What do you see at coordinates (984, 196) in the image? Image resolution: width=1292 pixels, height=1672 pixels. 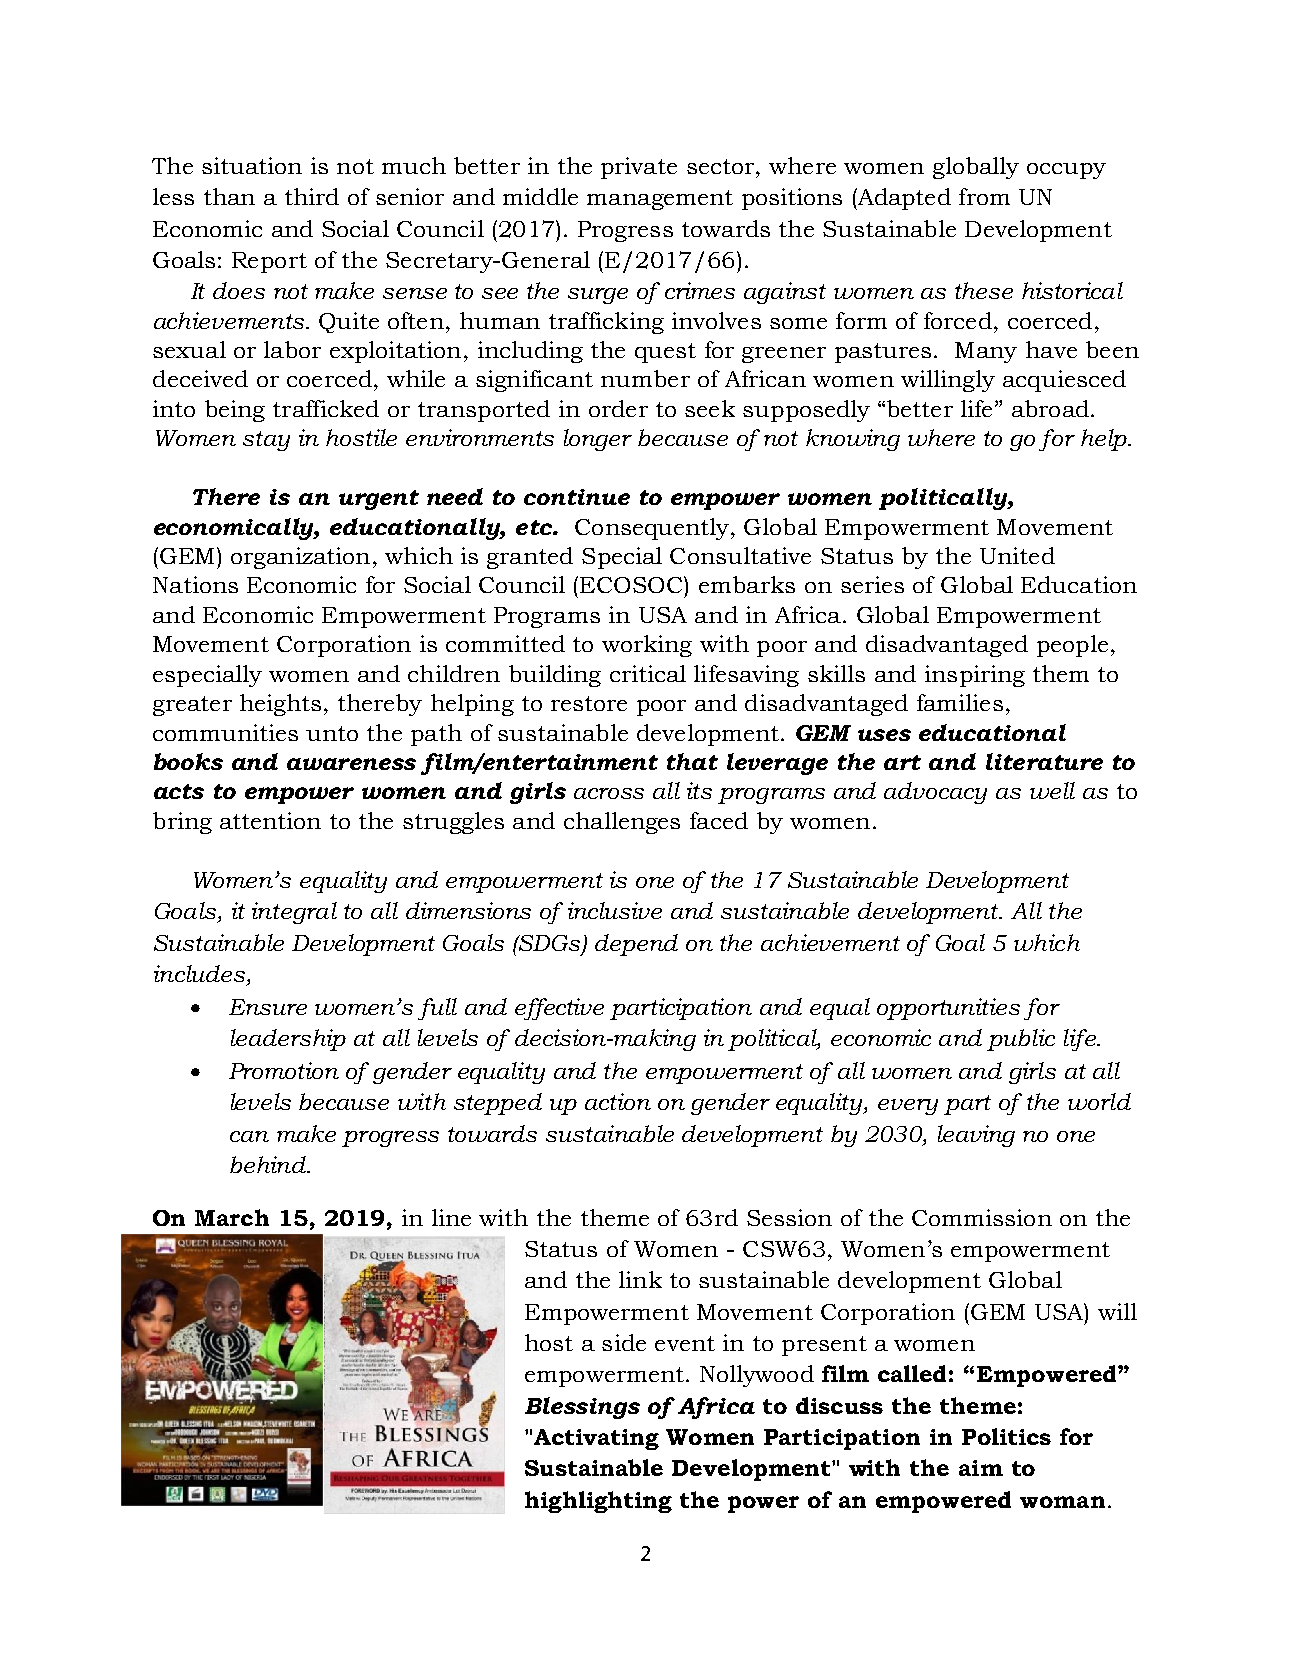 I see `from` at bounding box center [984, 196].
